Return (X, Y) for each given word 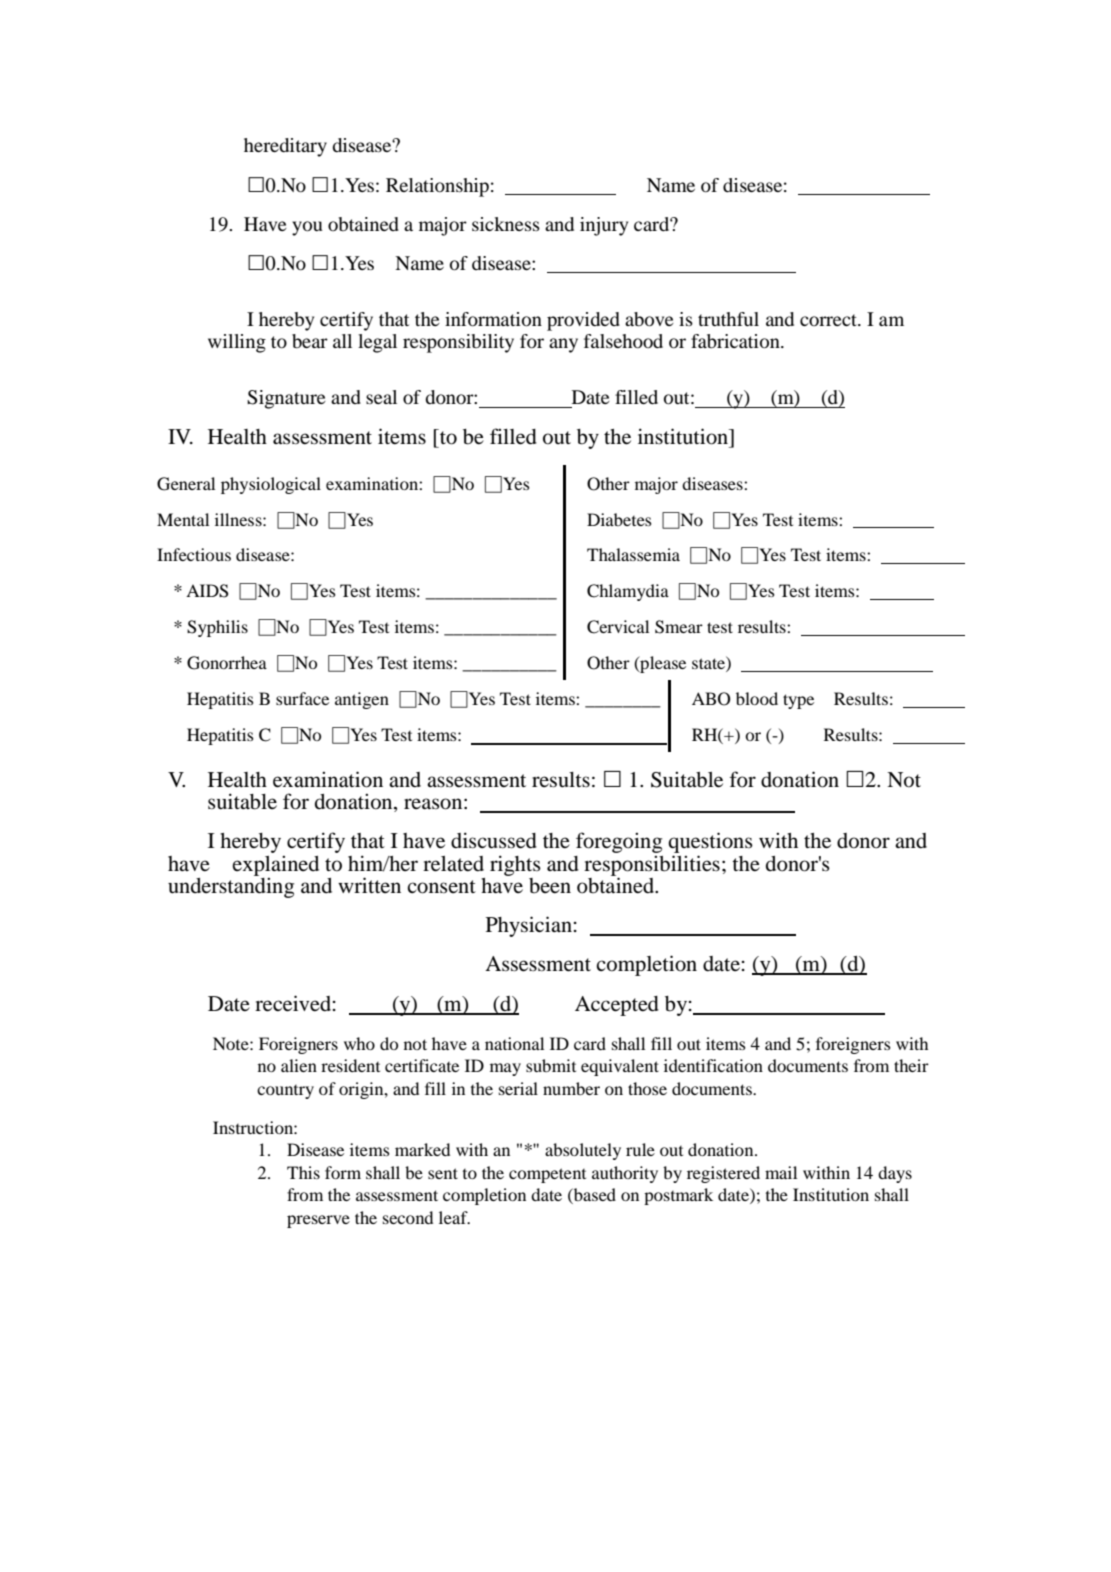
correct (830, 320)
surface (302, 698)
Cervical (618, 627)
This (303, 1172)
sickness (506, 224)
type (798, 701)
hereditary (285, 147)
